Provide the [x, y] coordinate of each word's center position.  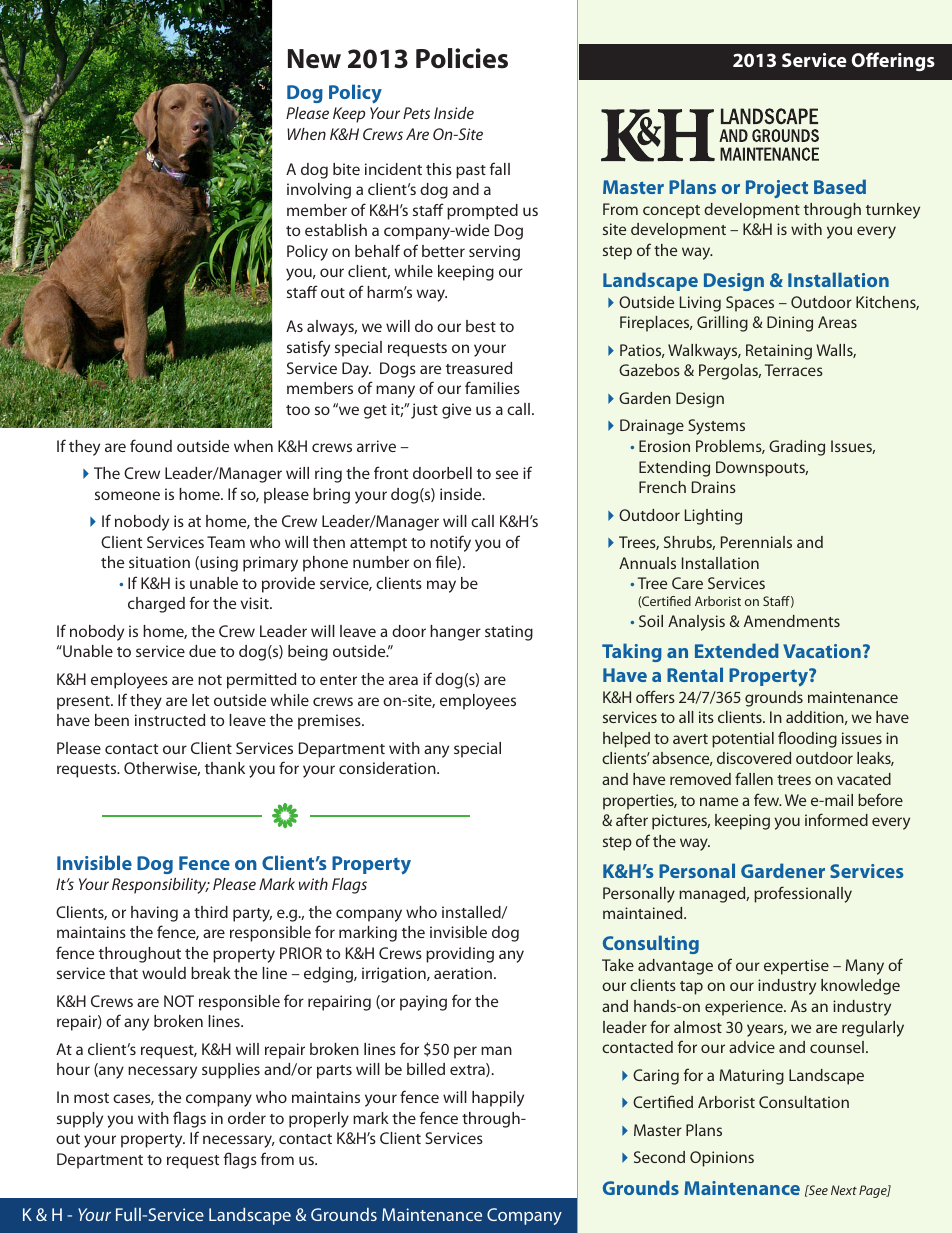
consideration [388, 768]
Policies [462, 58]
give [456, 411]
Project [777, 189]
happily [498, 1099]
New [314, 59]
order [247, 1118]
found [151, 445]
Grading [797, 448]
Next [844, 1190]
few [768, 799]
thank [225, 768]
